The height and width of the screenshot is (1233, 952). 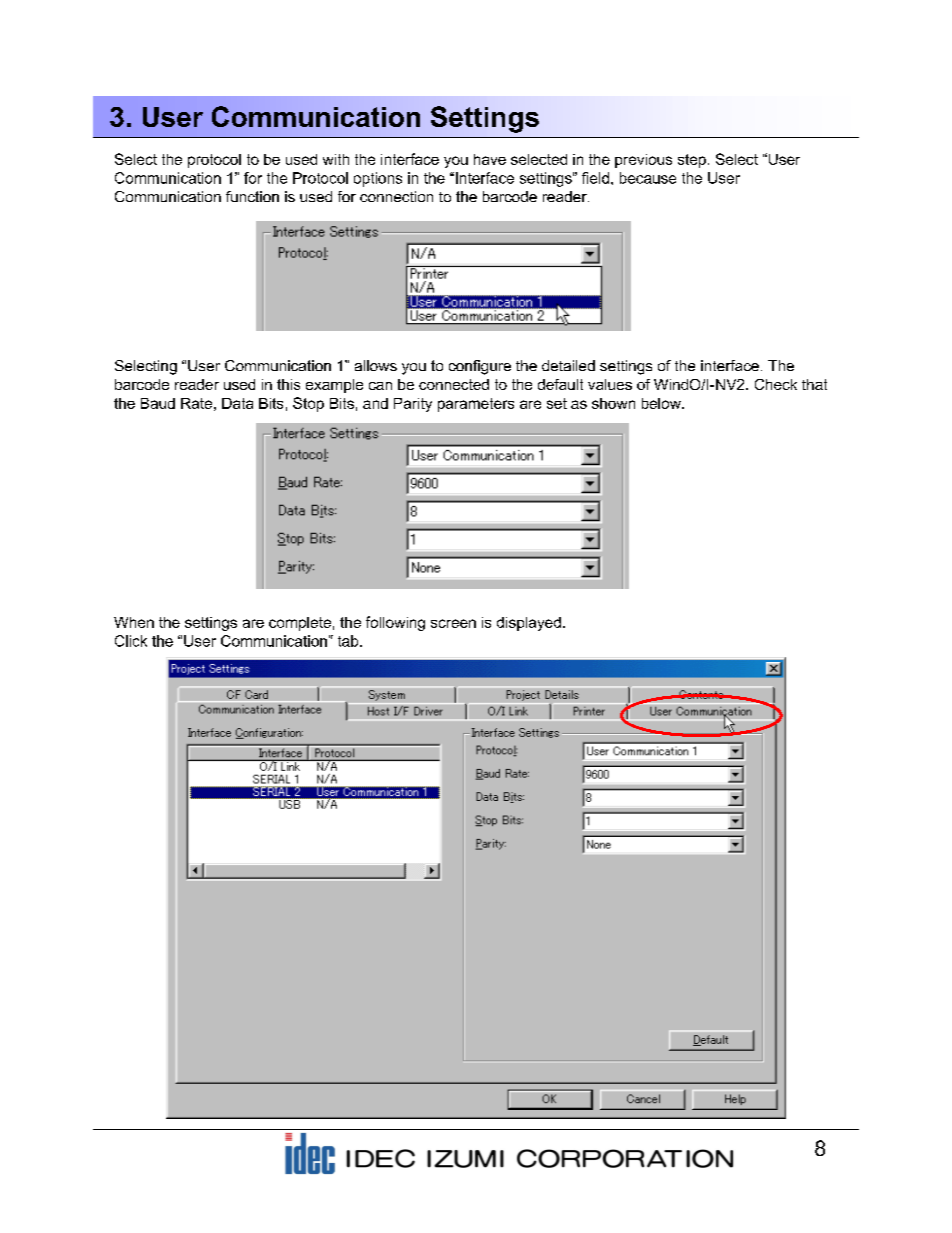 What do you see at coordinates (288, 384) in the screenshot?
I see `this` at bounding box center [288, 384].
